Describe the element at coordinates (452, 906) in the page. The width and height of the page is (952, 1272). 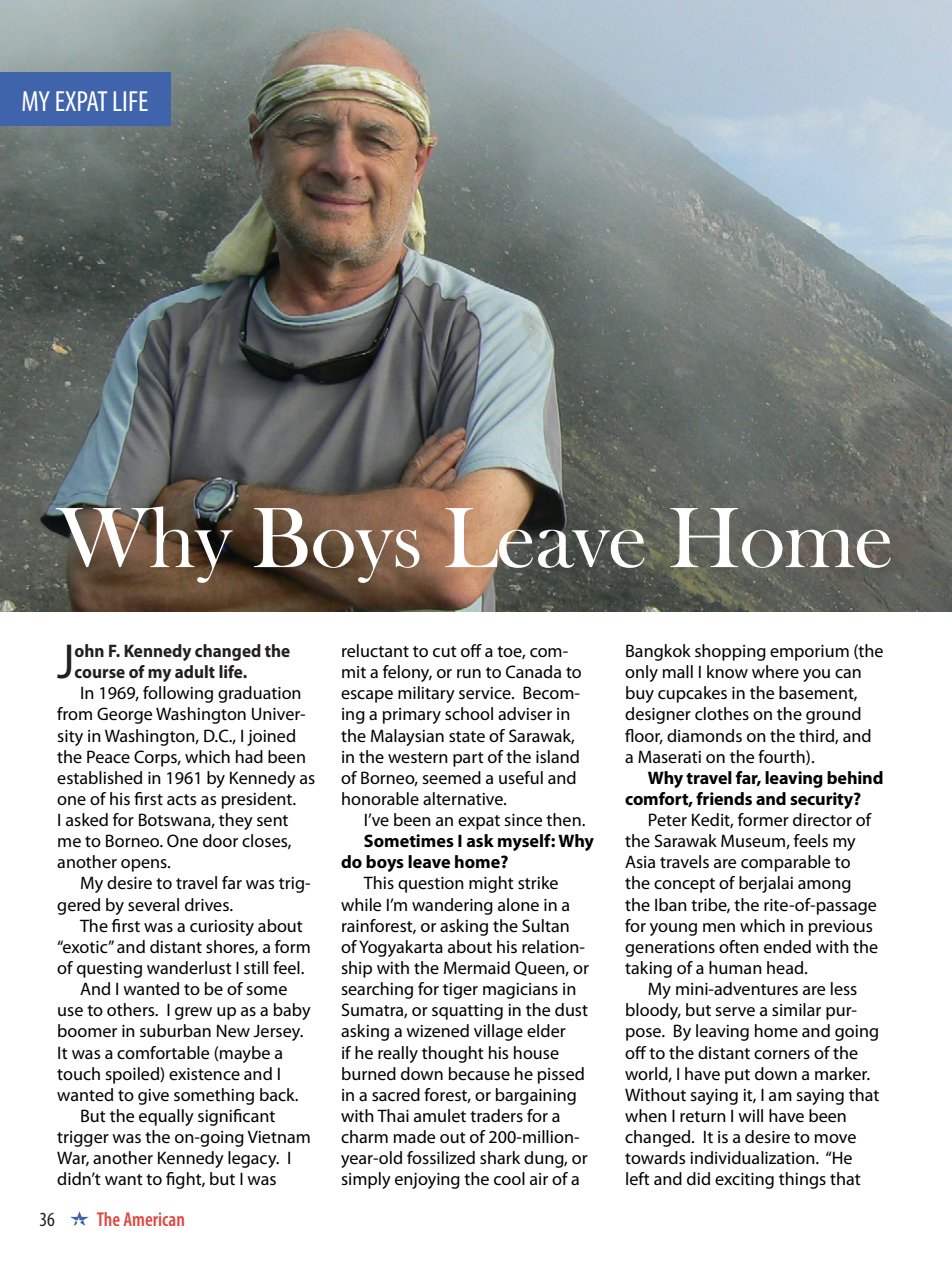
I see `wandering` at that location.
